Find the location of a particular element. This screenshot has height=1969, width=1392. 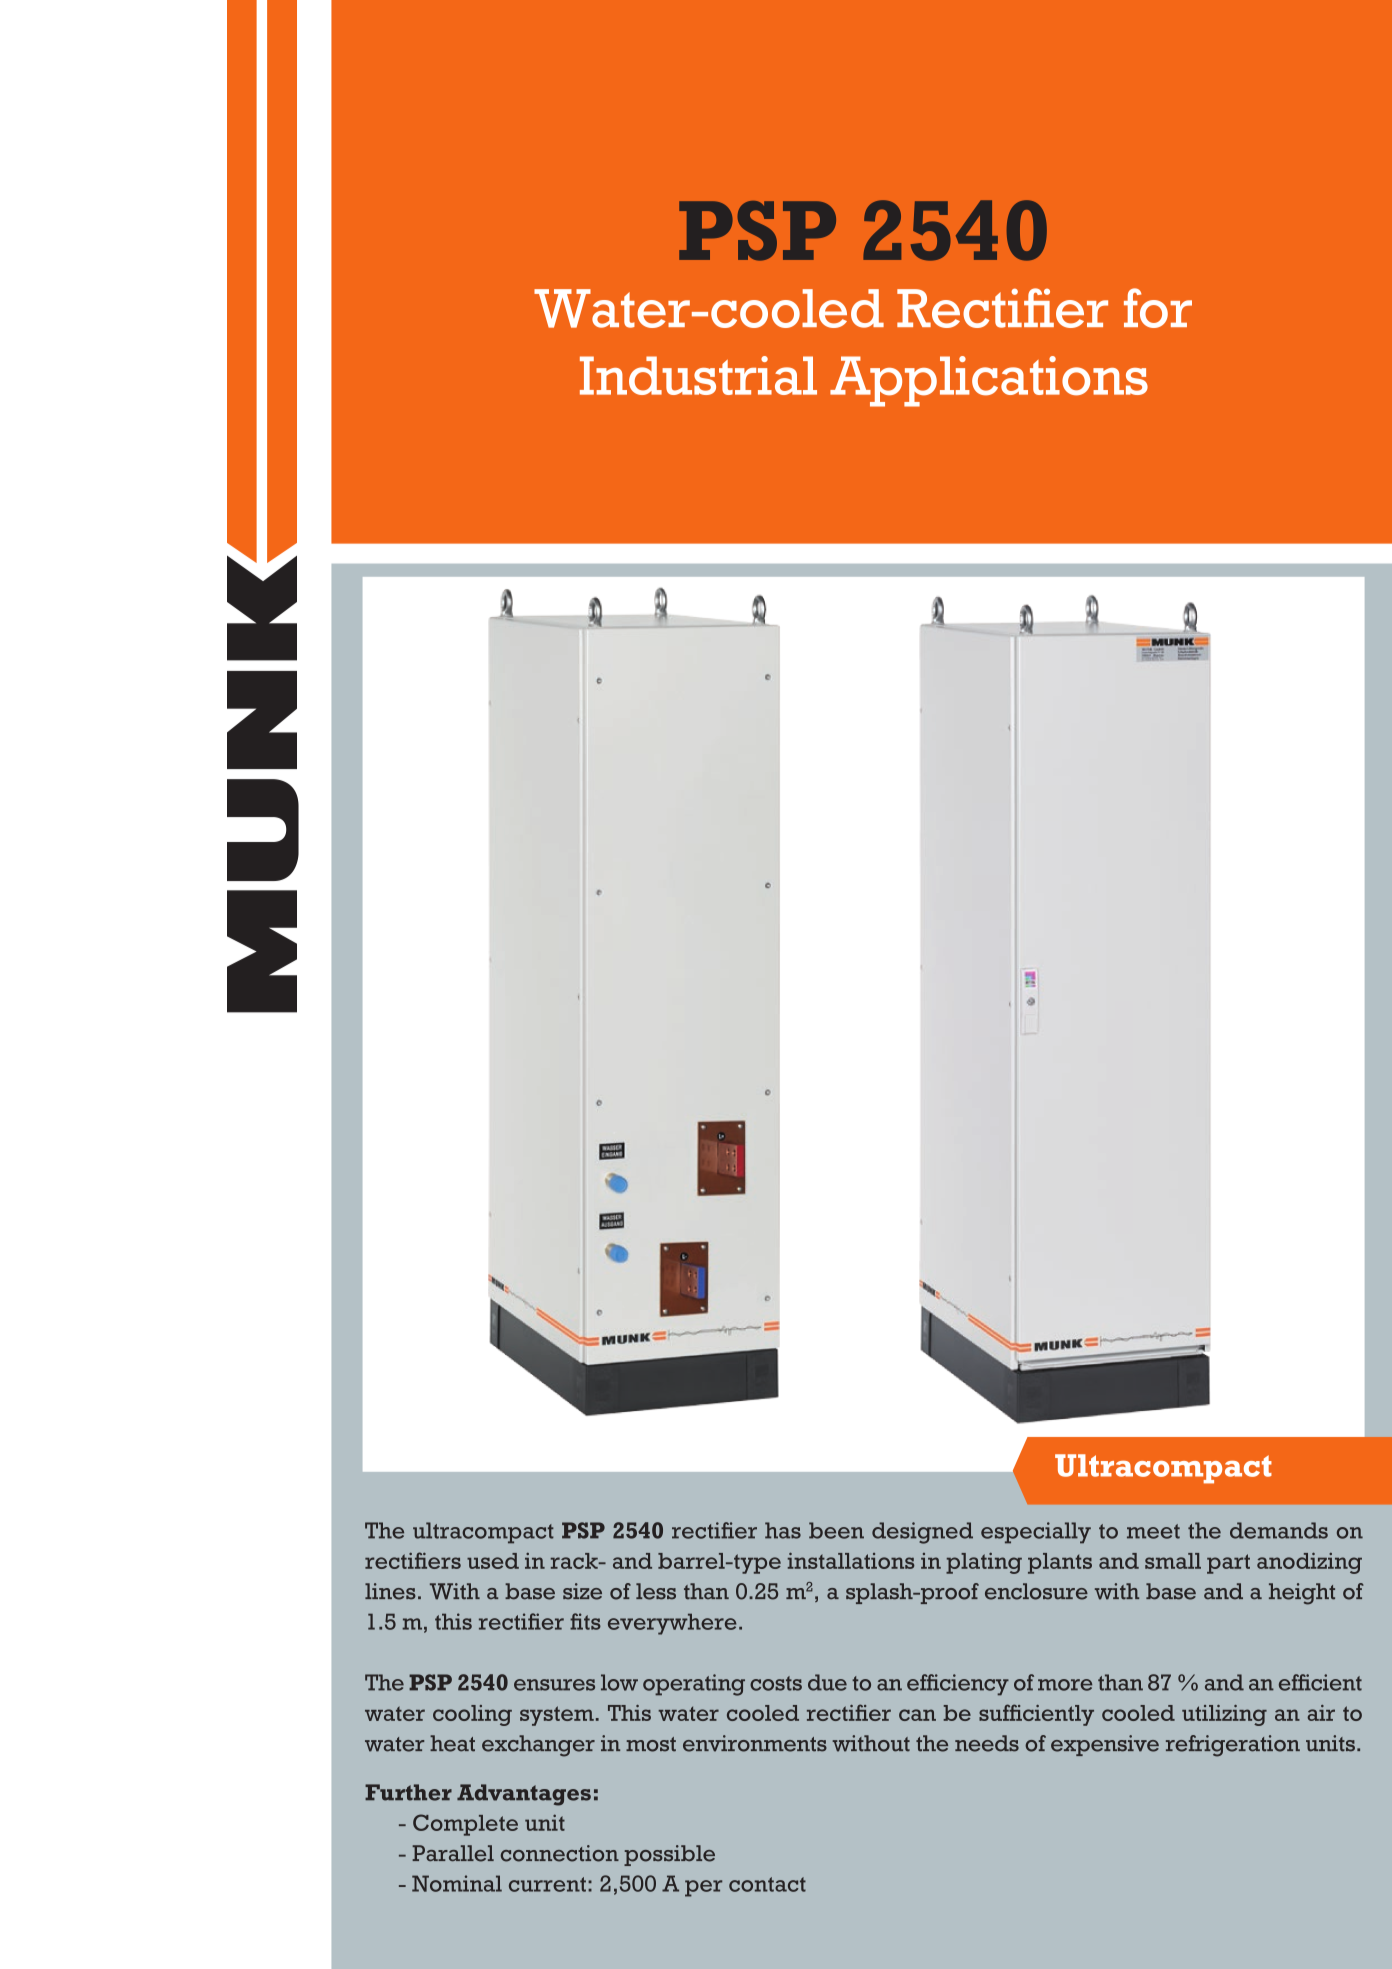

contact is located at coordinates (767, 1884).
